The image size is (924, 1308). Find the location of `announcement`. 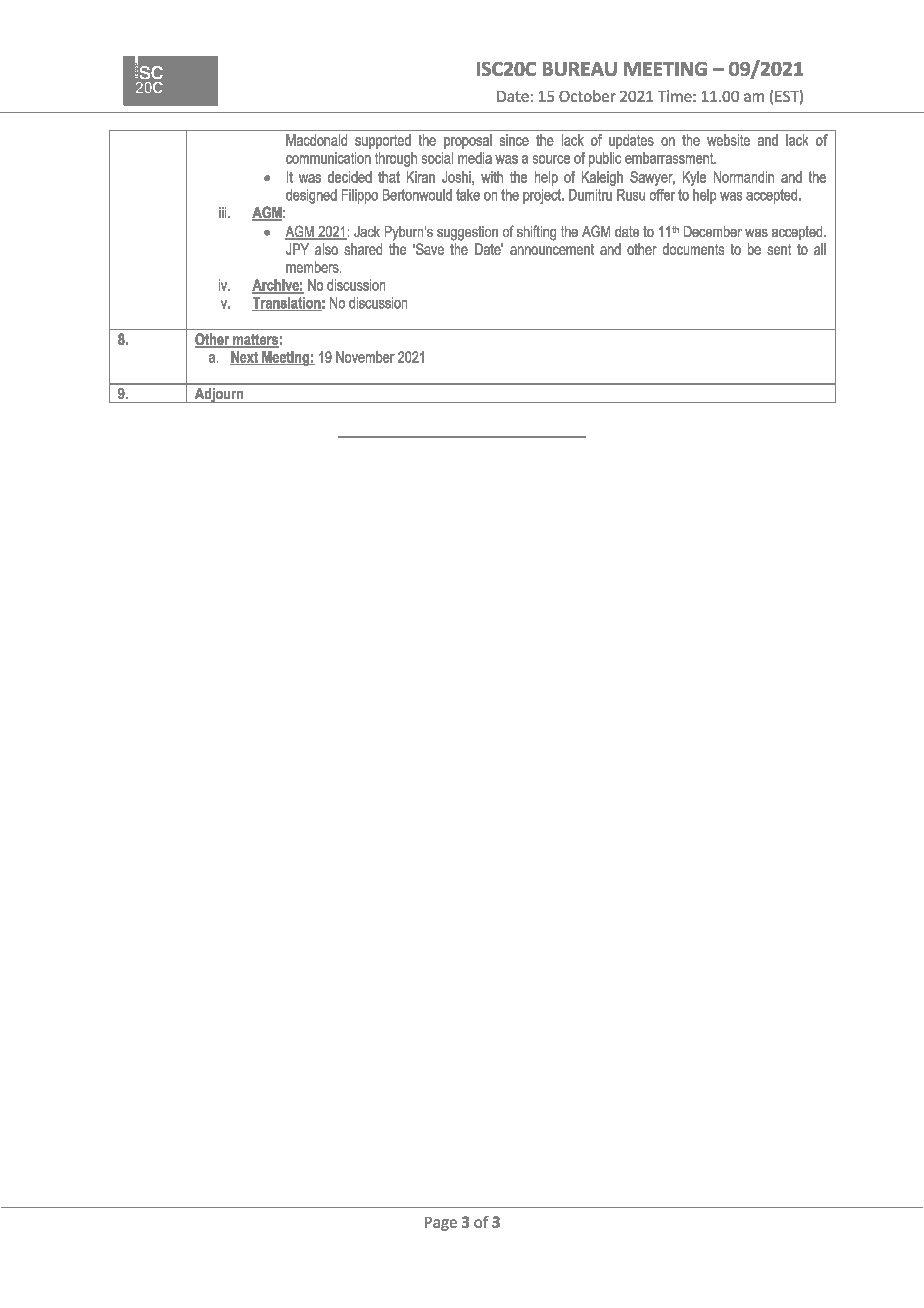

announcement is located at coordinates (552, 249).
